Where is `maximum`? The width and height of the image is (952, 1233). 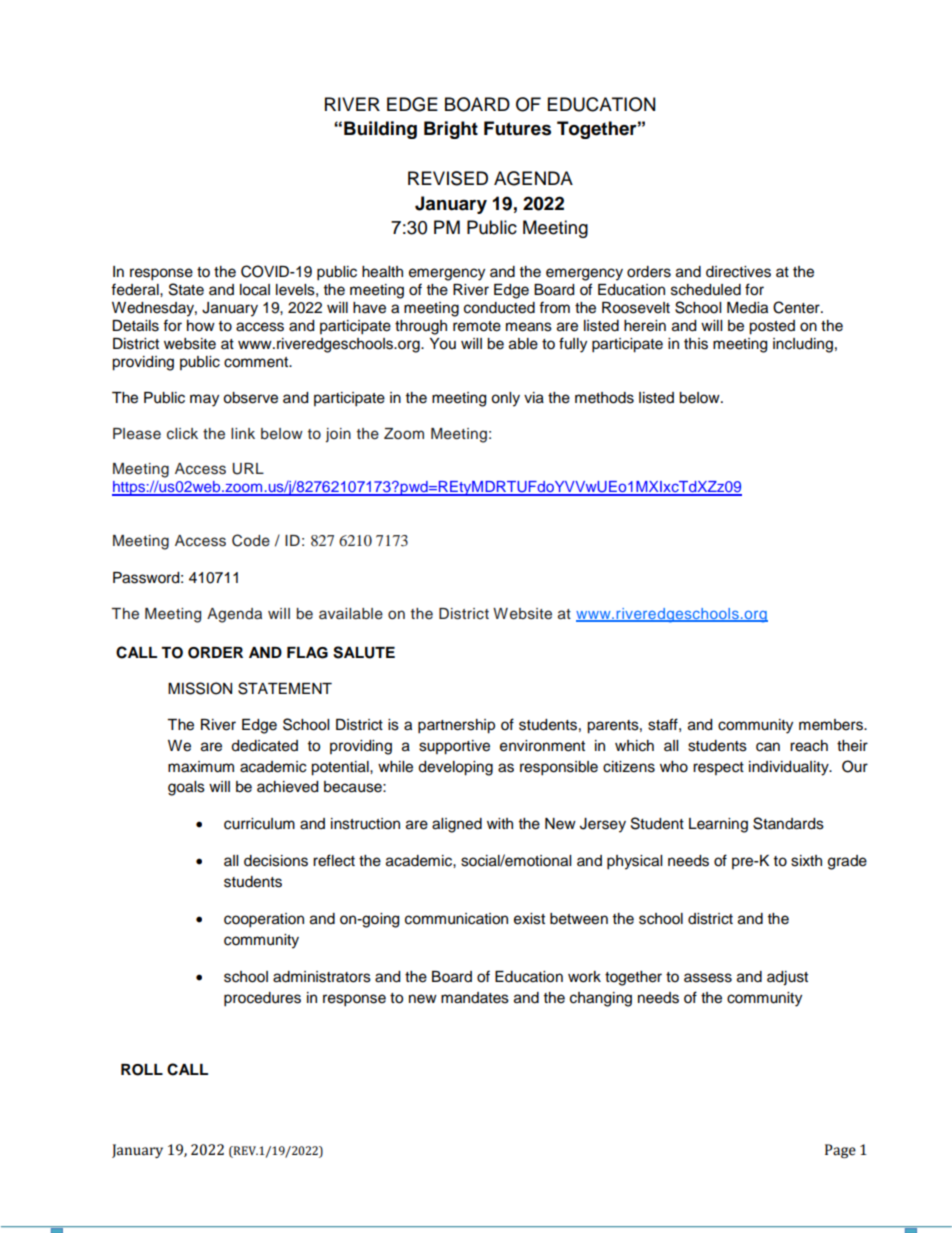
maximum is located at coordinates (201, 767).
